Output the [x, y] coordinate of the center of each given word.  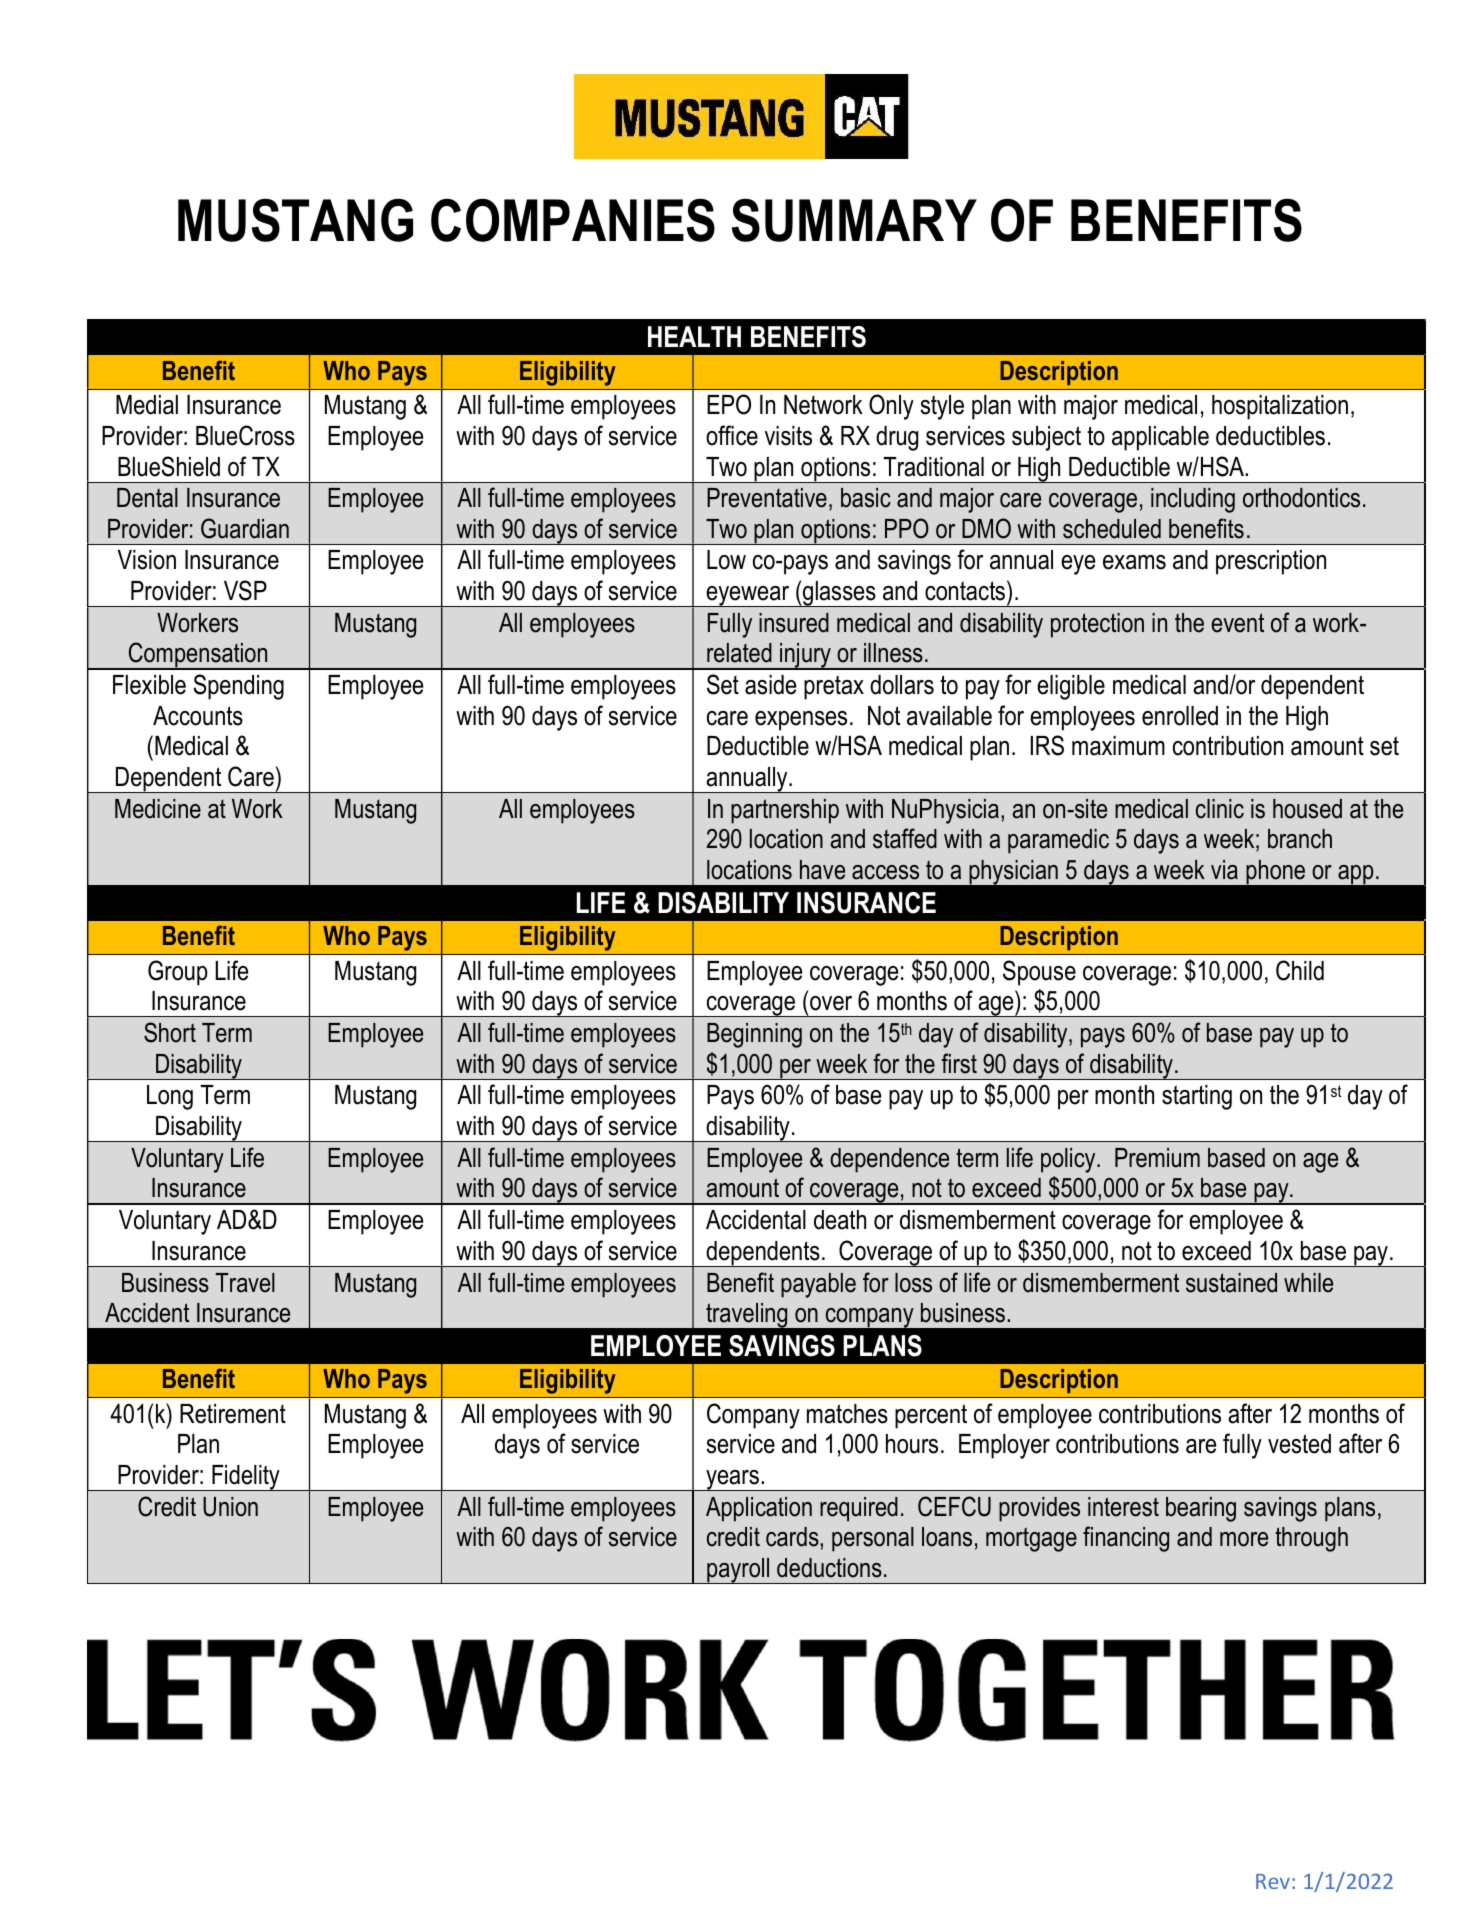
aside [770, 685]
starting [1197, 1097]
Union [230, 1507]
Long [170, 1097]
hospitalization [1280, 407]
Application [759, 1509]
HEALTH [694, 336]
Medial [147, 405]
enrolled [1180, 716]
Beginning [754, 1035]
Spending [238, 687]
